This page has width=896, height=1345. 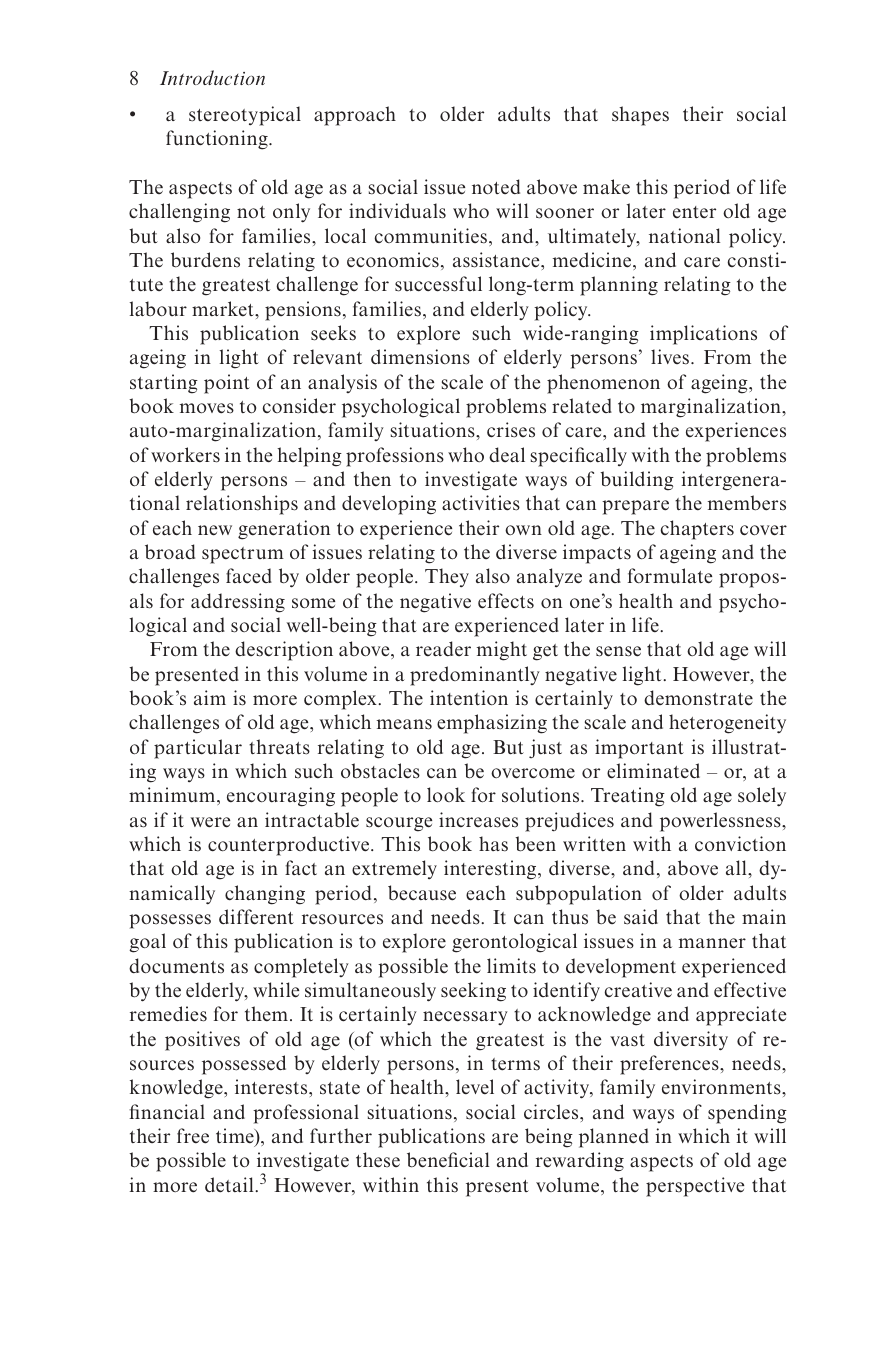 What do you see at coordinates (695, 1187) in the page?
I see `perspective` at bounding box center [695, 1187].
